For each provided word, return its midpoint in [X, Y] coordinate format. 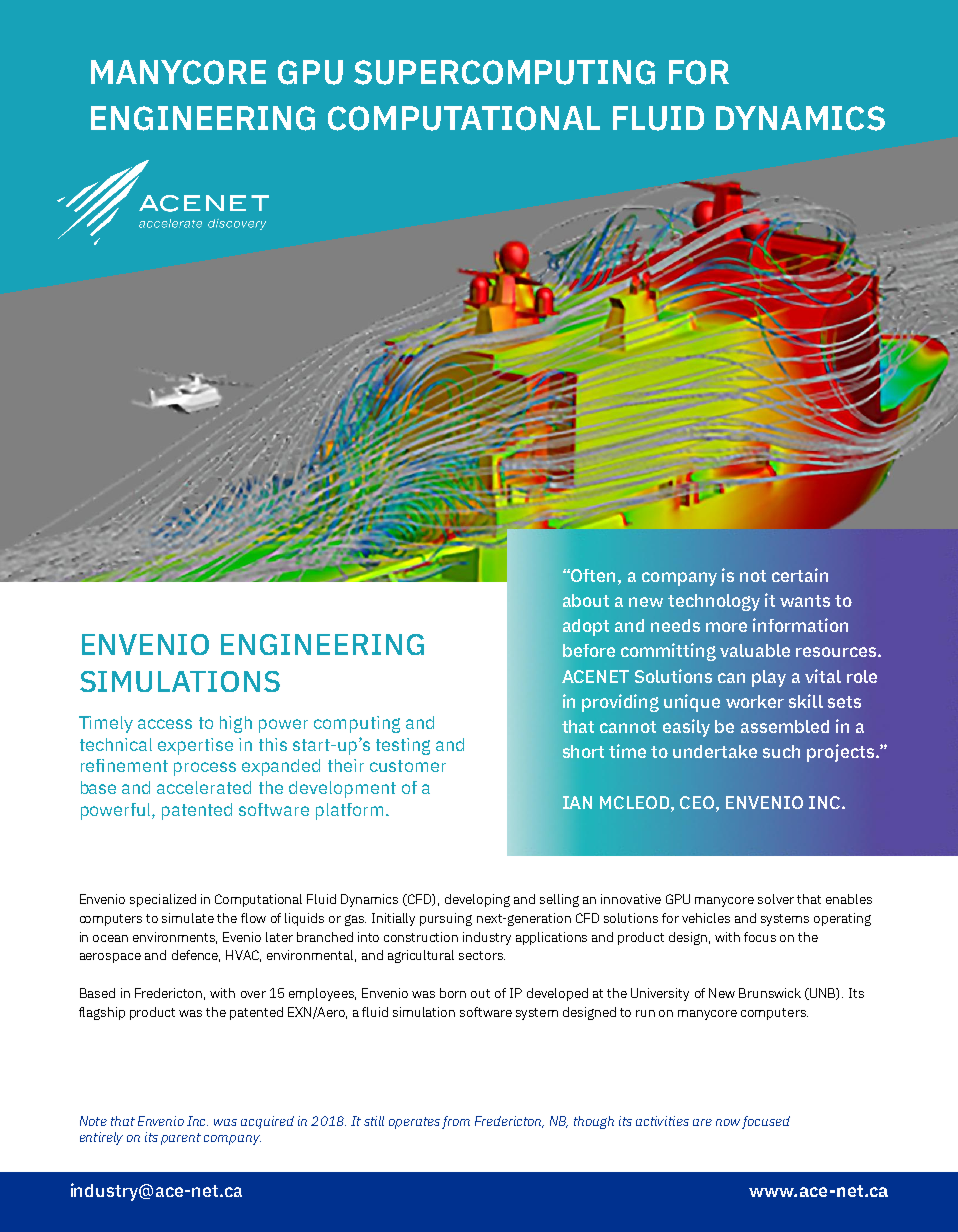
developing [477, 900]
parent [181, 1139]
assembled [785, 726]
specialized [163, 900]
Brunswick [770, 993]
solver [776, 899]
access [165, 724]
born [453, 993]
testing [403, 746]
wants [805, 601]
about [586, 600]
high [236, 724]
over [253, 994]
